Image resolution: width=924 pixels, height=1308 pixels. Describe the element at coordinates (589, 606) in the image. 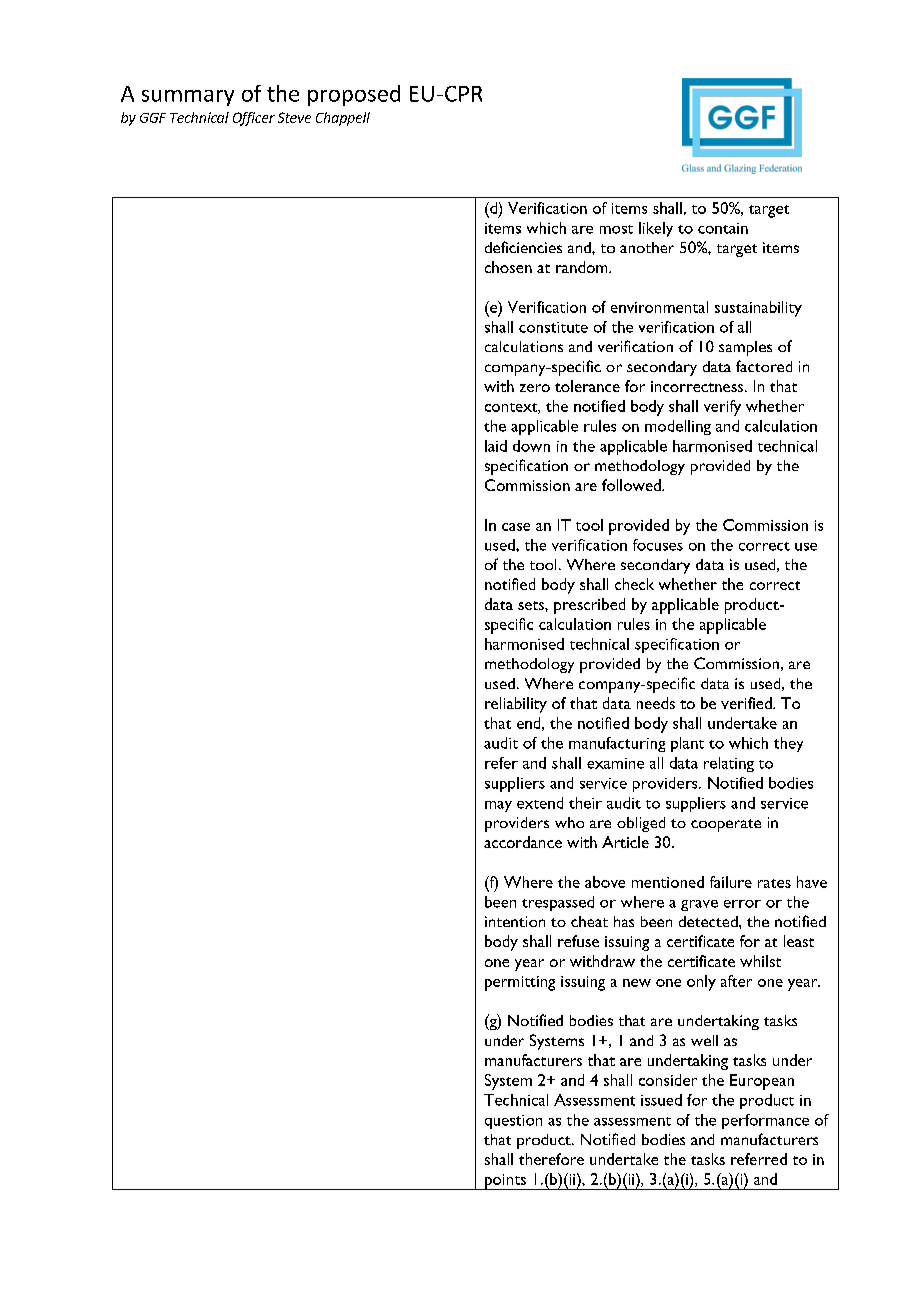

I see `prescribed` at that location.
